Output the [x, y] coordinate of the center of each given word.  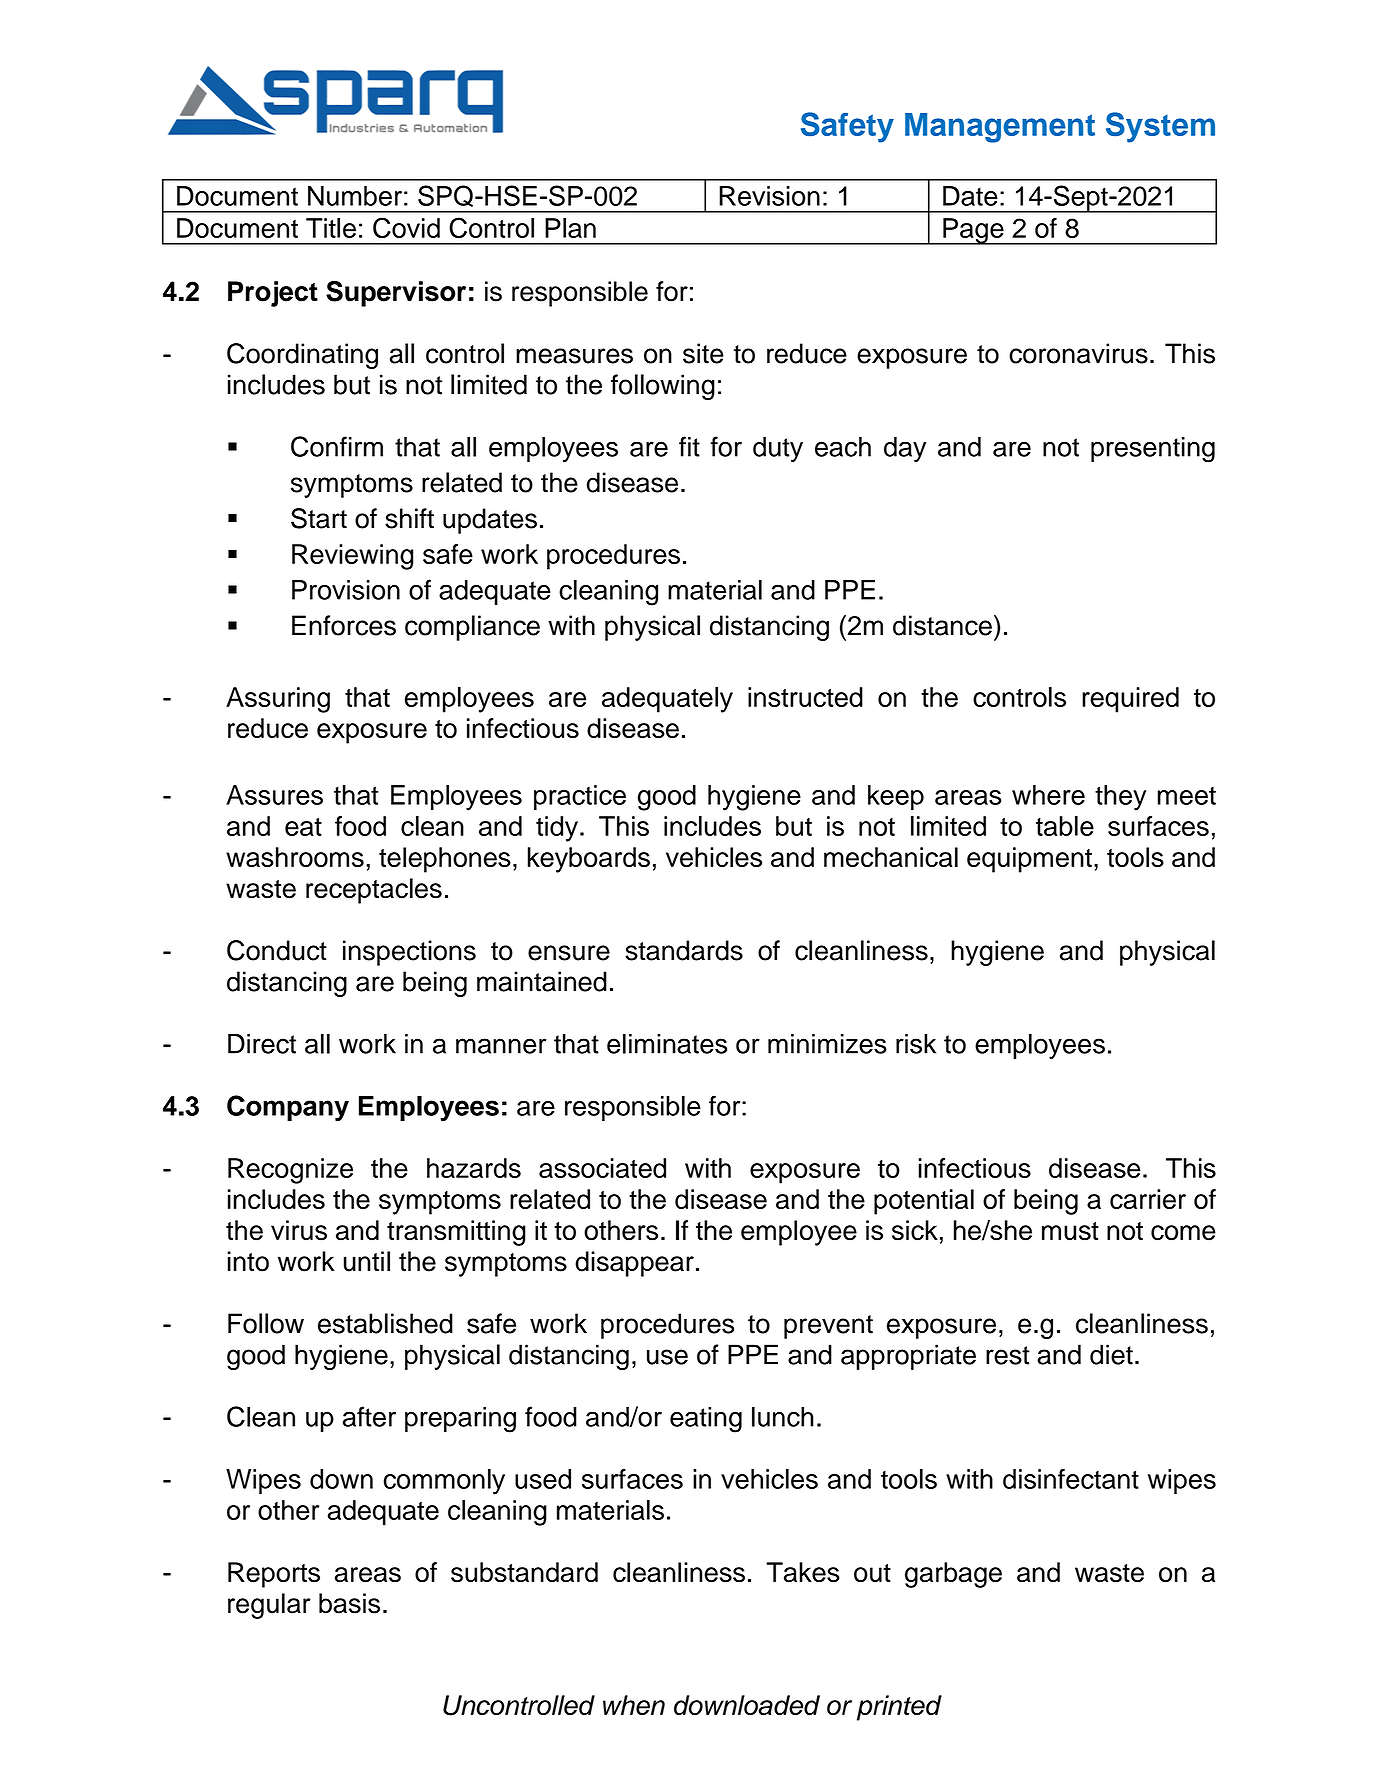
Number [355, 196]
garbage [953, 1575]
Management [1000, 128]
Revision [769, 196]
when [634, 1705]
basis [349, 1603]
